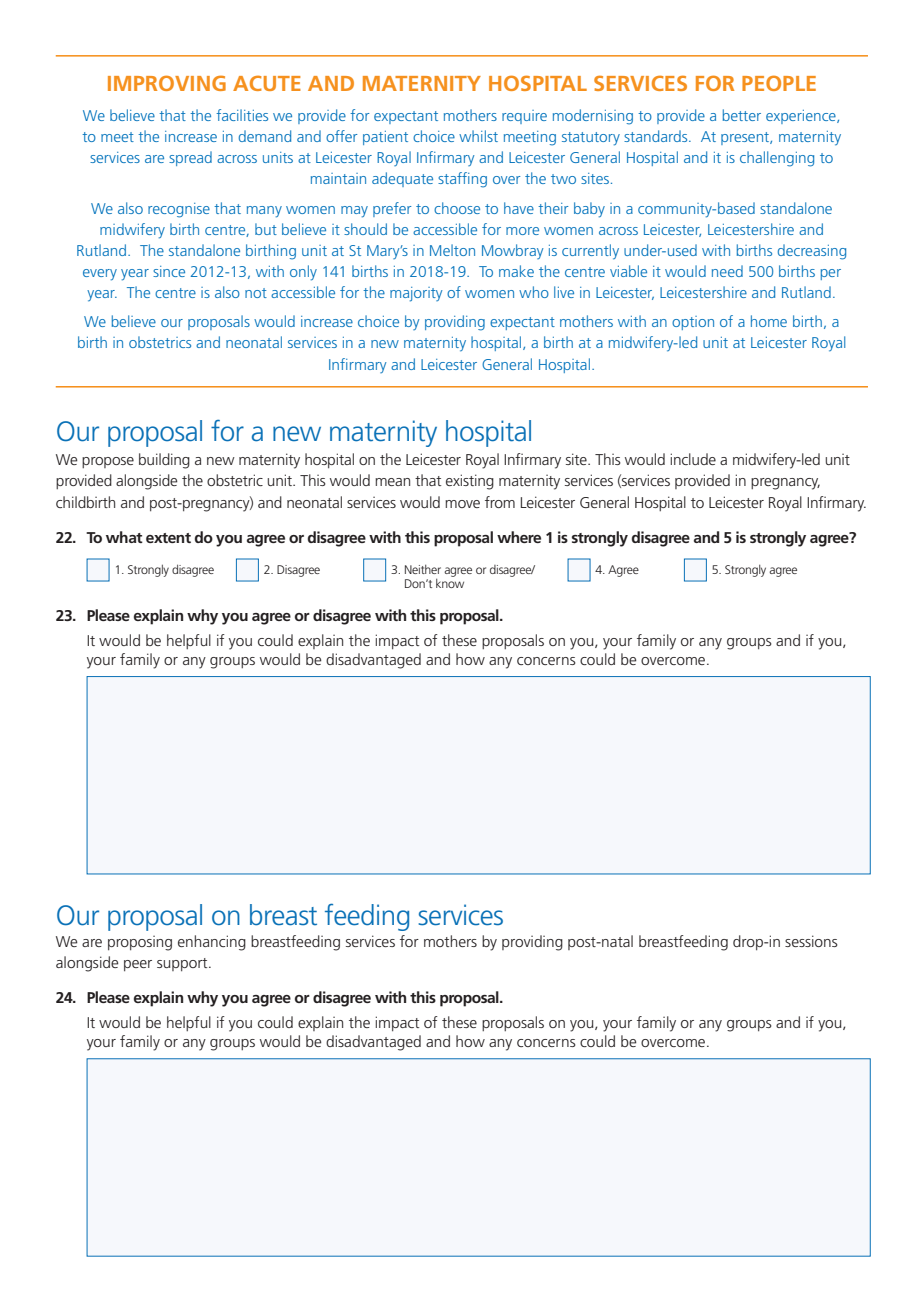 This screenshot has width=924, height=1308. I want to click on better, so click(742, 115).
